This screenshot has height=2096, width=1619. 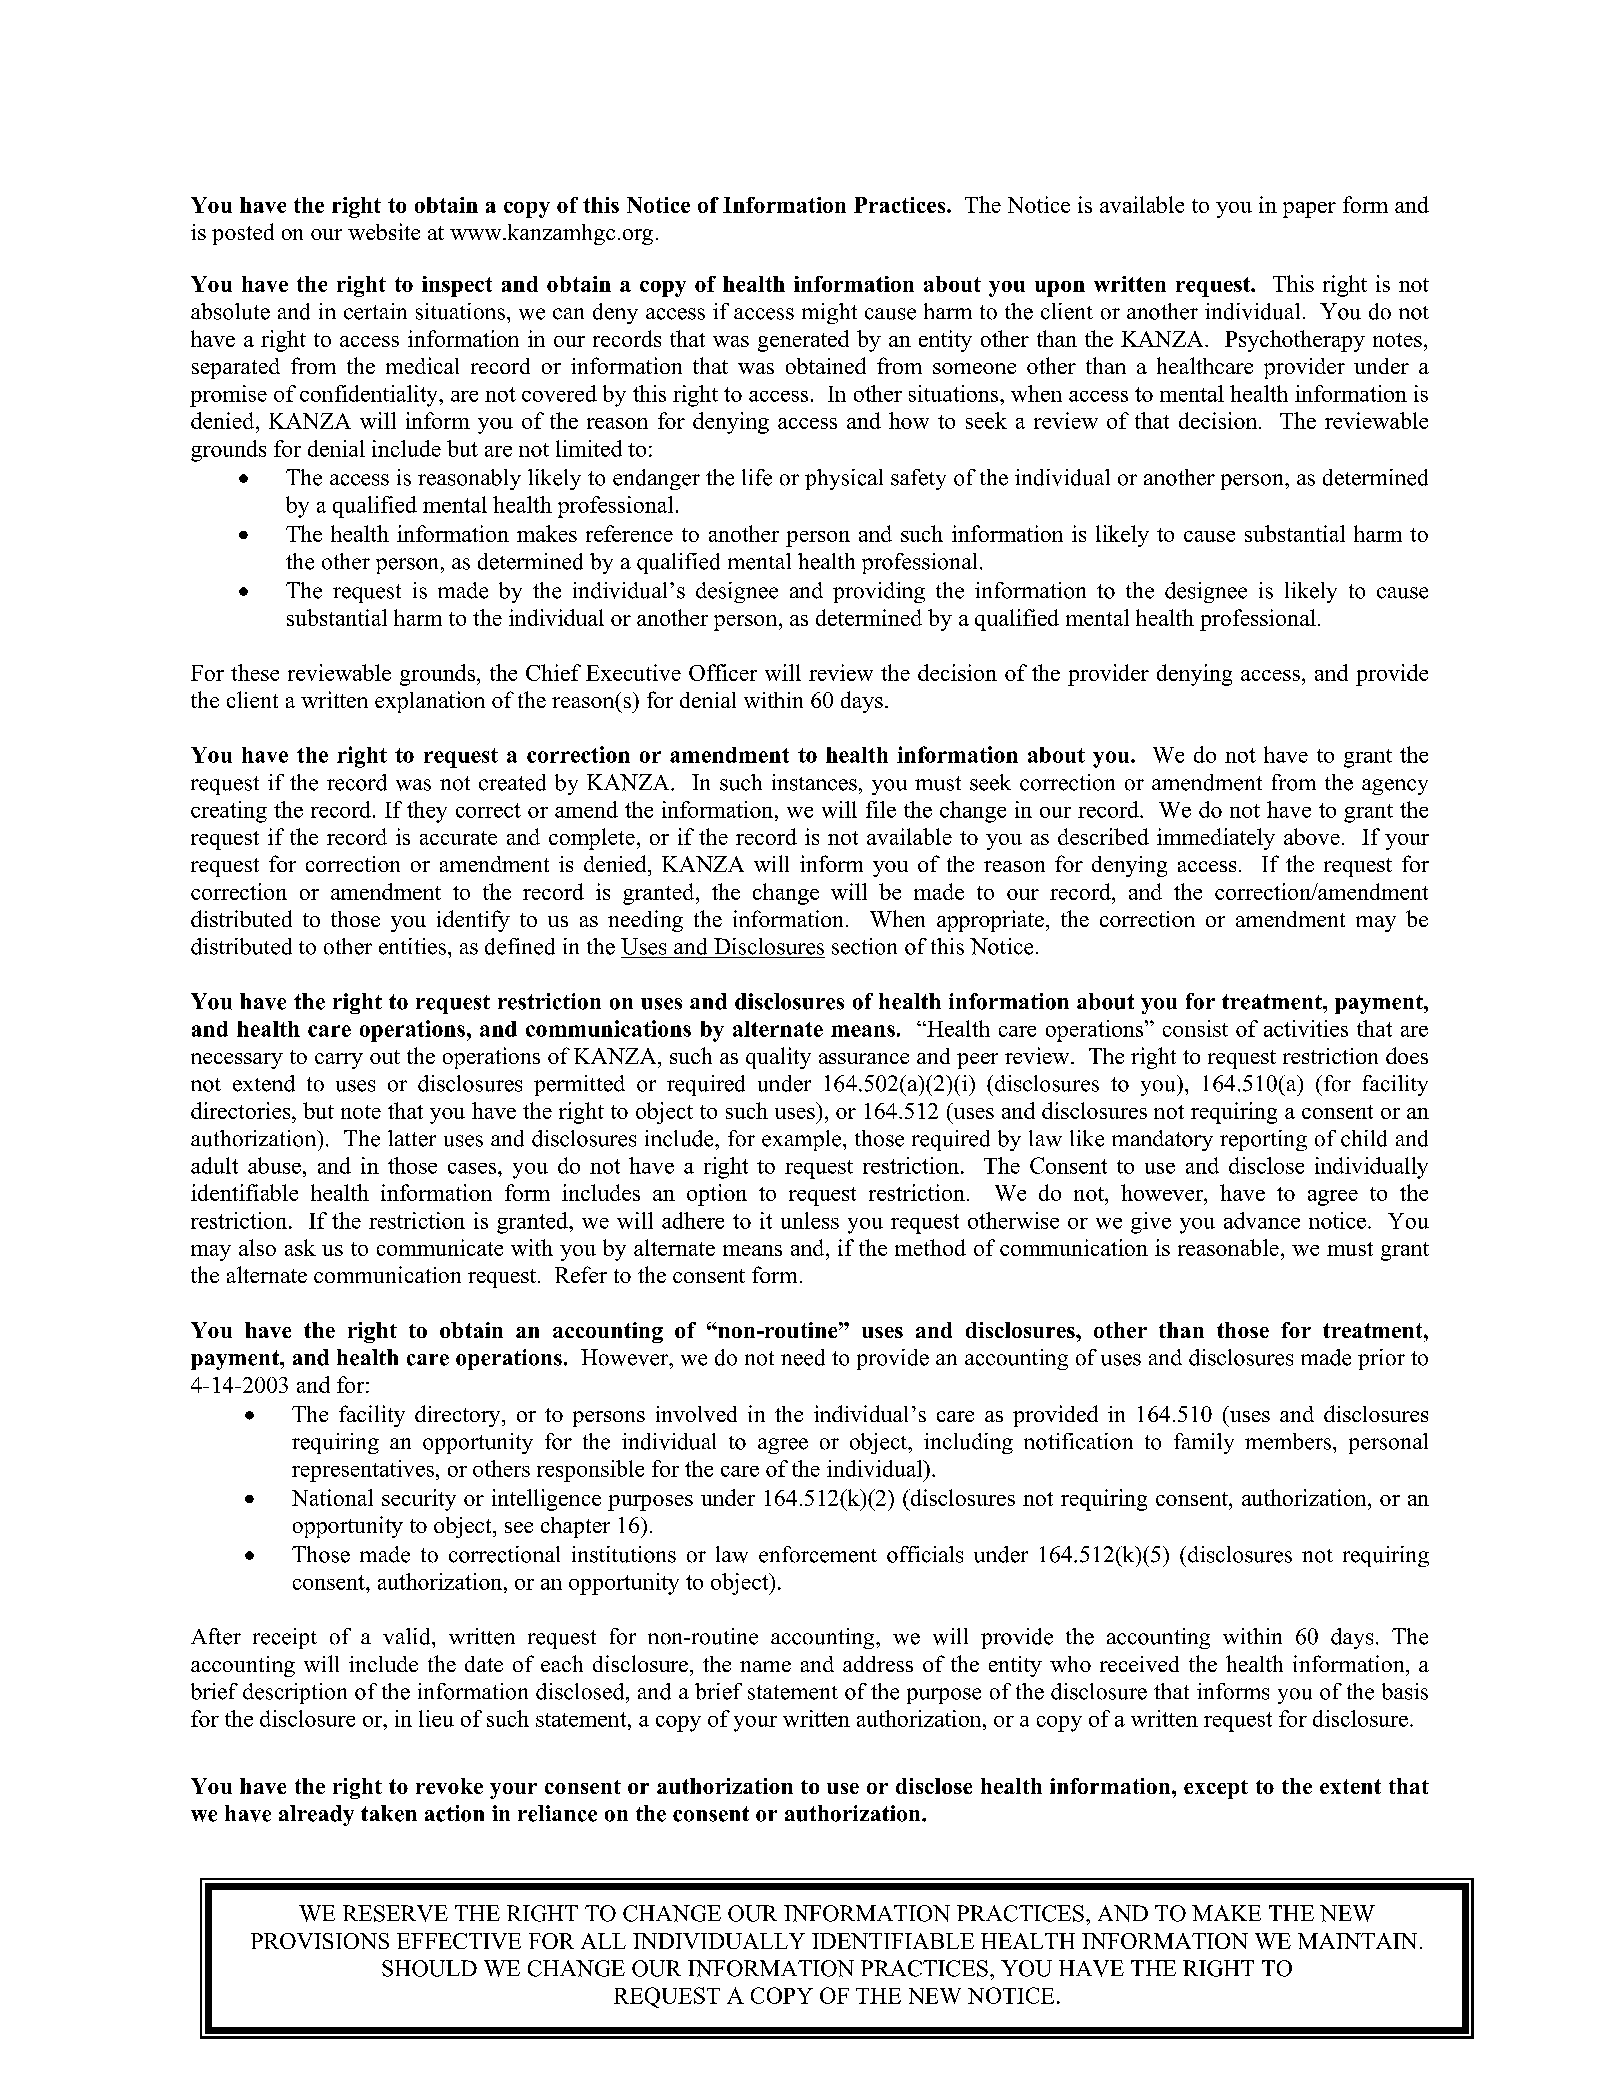 I want to click on website, so click(x=384, y=231).
